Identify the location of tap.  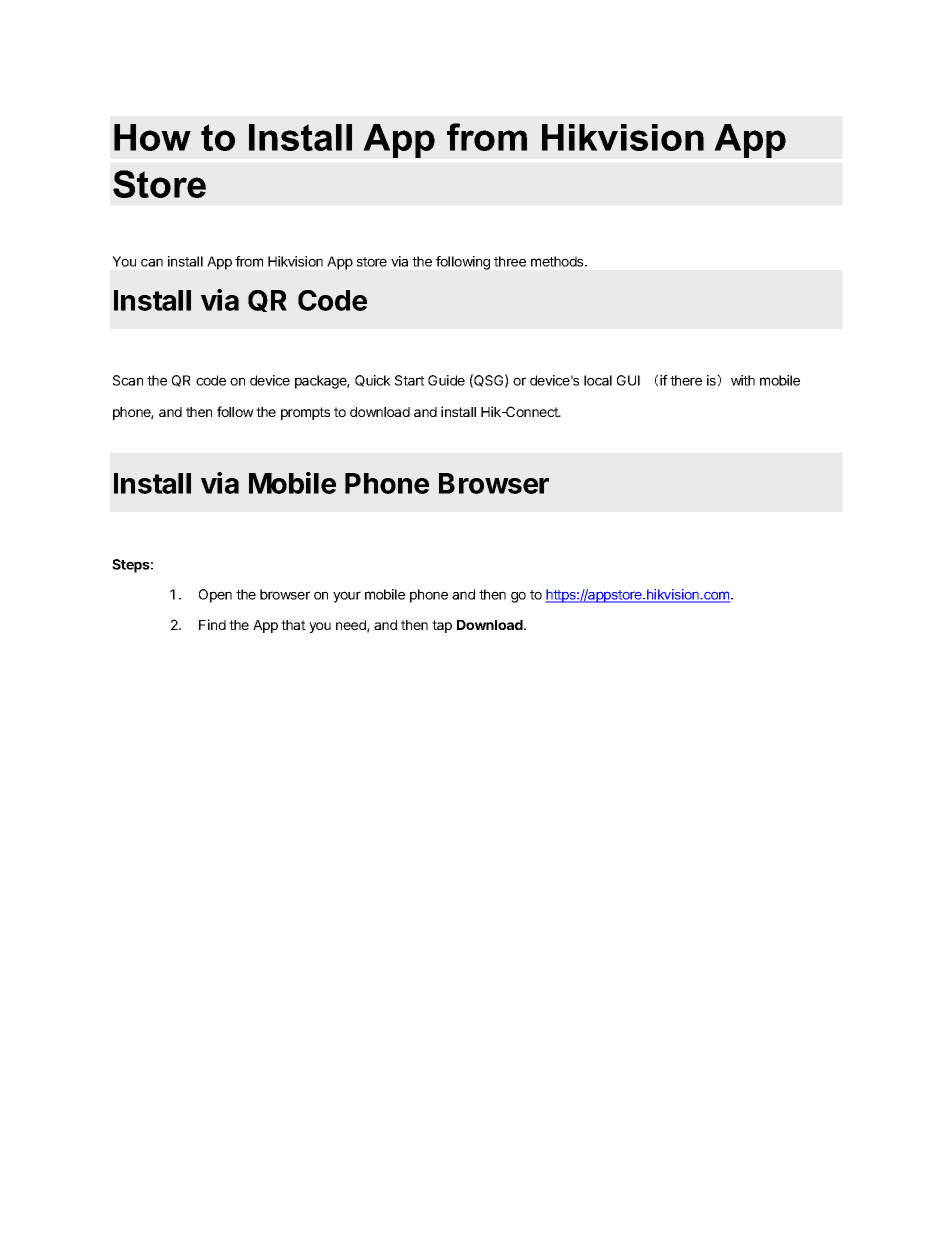
(442, 626).
